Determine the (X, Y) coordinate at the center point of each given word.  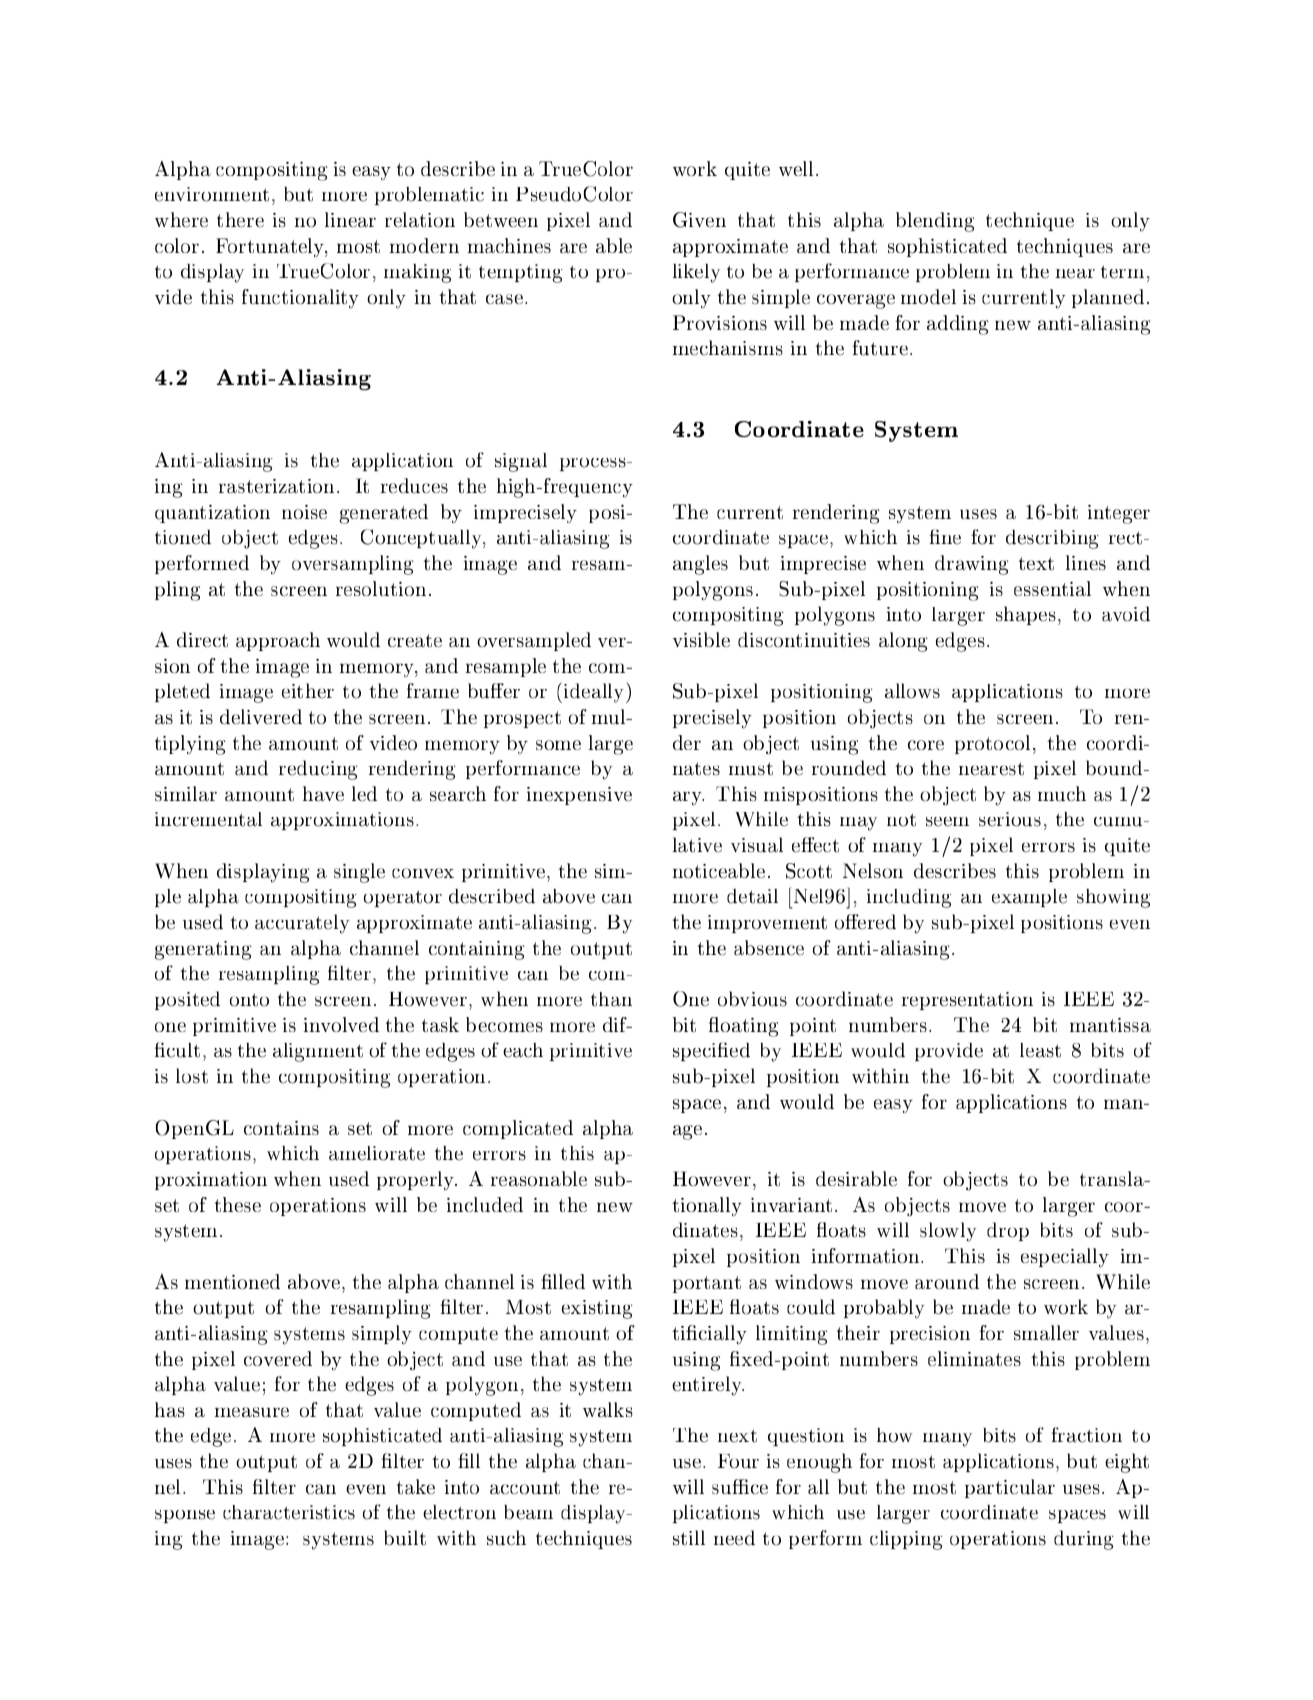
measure (252, 1412)
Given (699, 220)
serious (1010, 819)
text (1036, 563)
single (359, 873)
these (238, 1204)
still (689, 1538)
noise (304, 512)
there (240, 219)
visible (701, 639)
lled (568, 1281)
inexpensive (579, 796)
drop (1008, 1231)
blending (935, 222)
